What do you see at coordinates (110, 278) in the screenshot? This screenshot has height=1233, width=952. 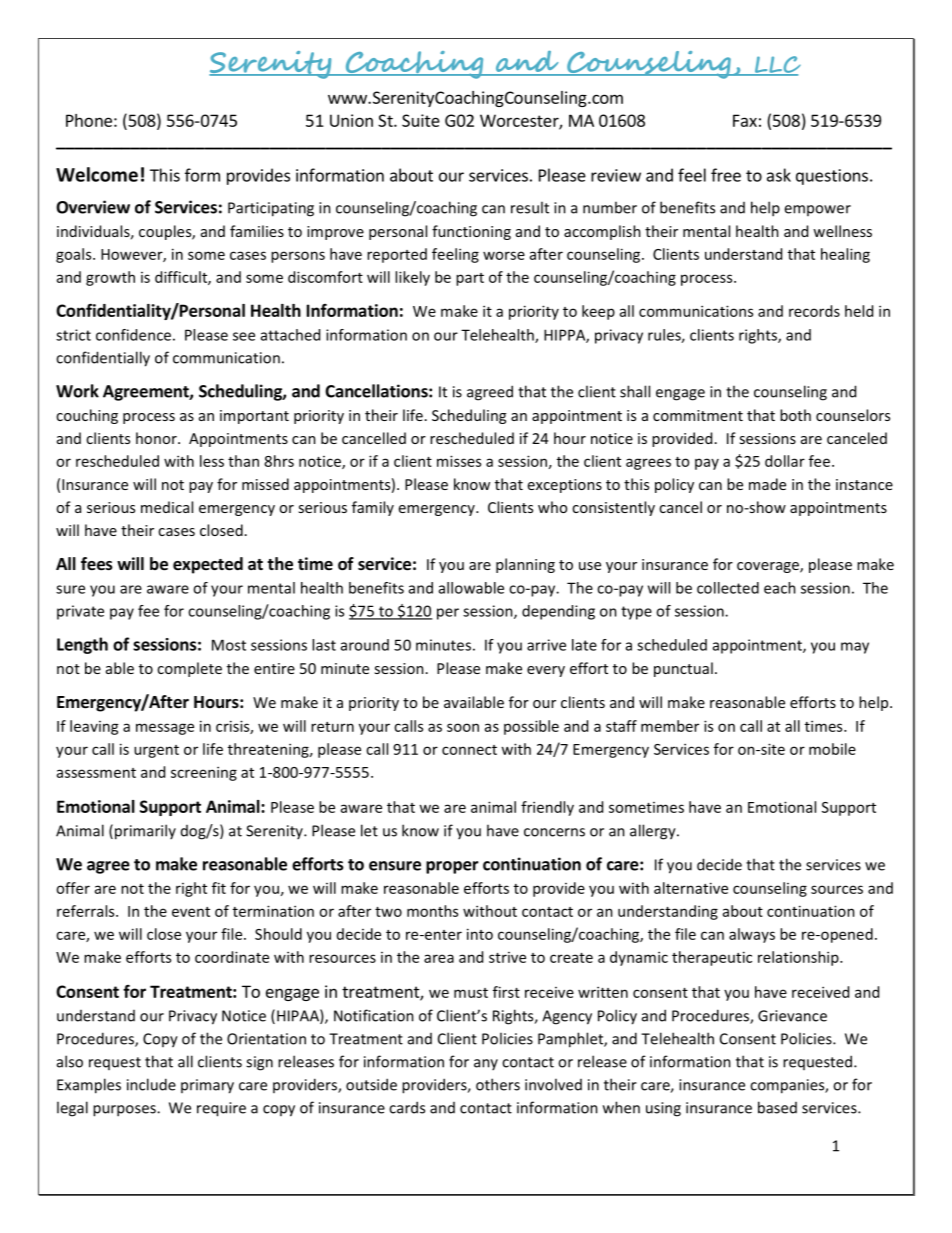 I see `growth` at bounding box center [110, 278].
